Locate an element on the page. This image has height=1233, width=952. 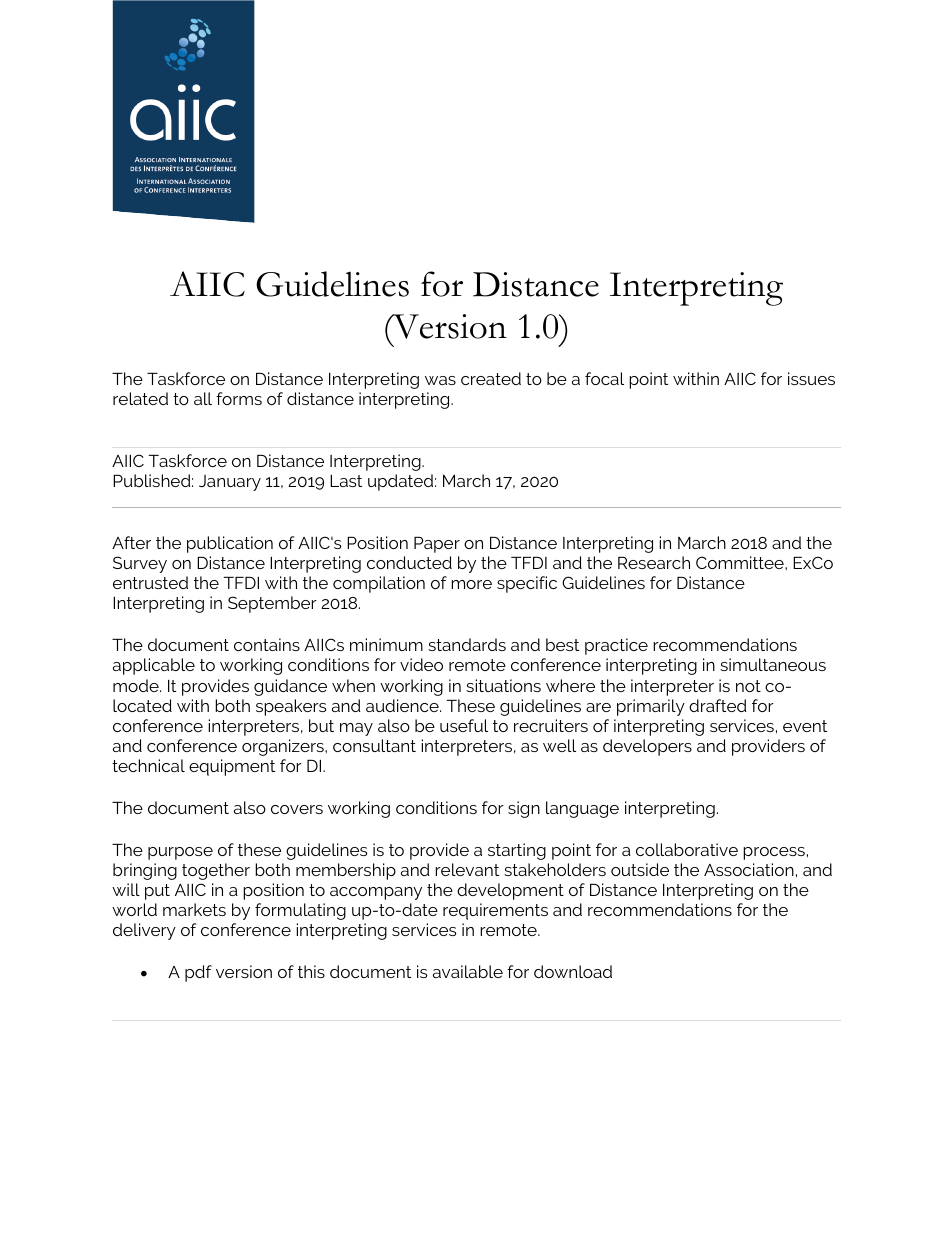
was is located at coordinates (440, 380).
